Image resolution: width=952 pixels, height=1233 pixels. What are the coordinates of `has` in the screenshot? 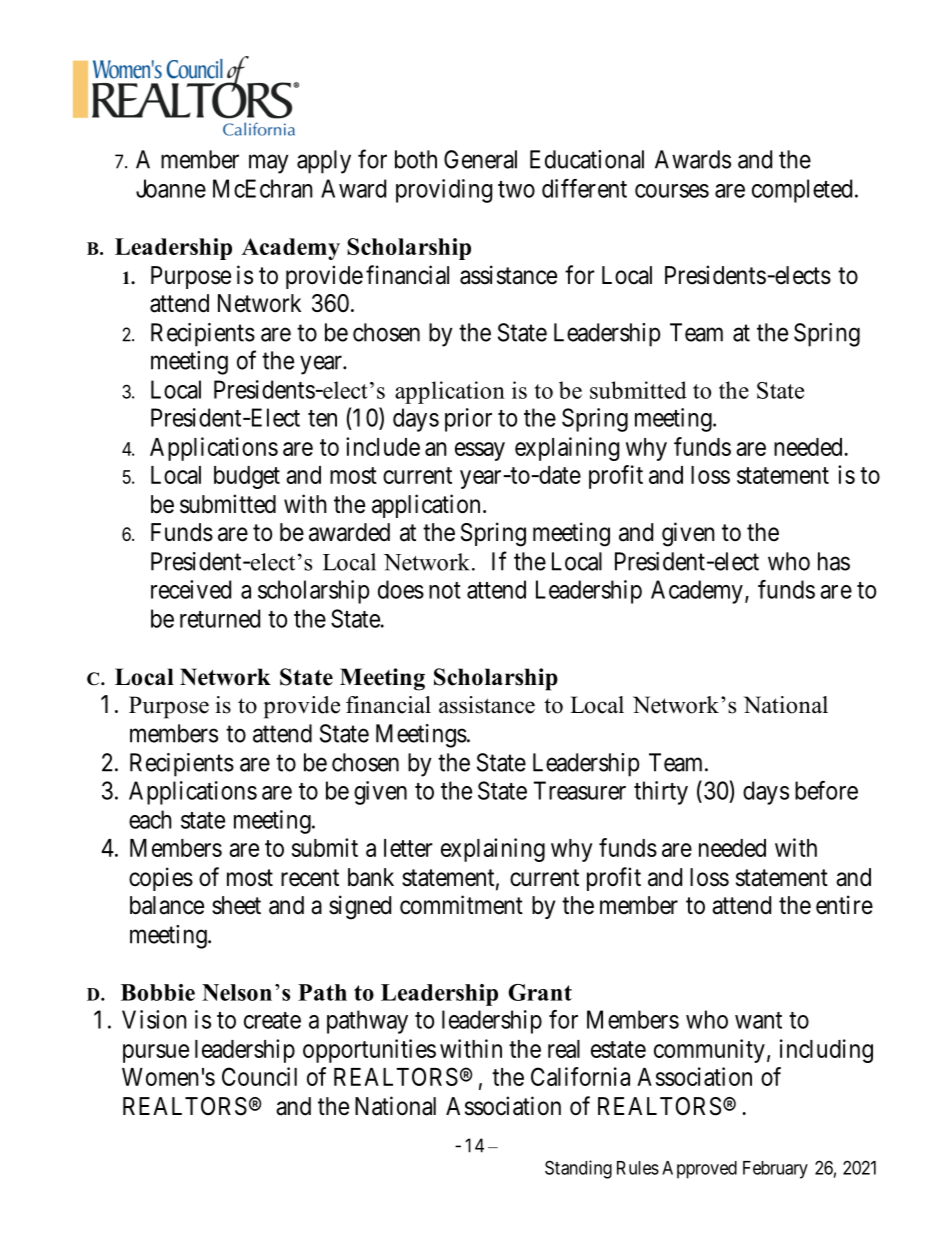 It's located at (834, 561).
